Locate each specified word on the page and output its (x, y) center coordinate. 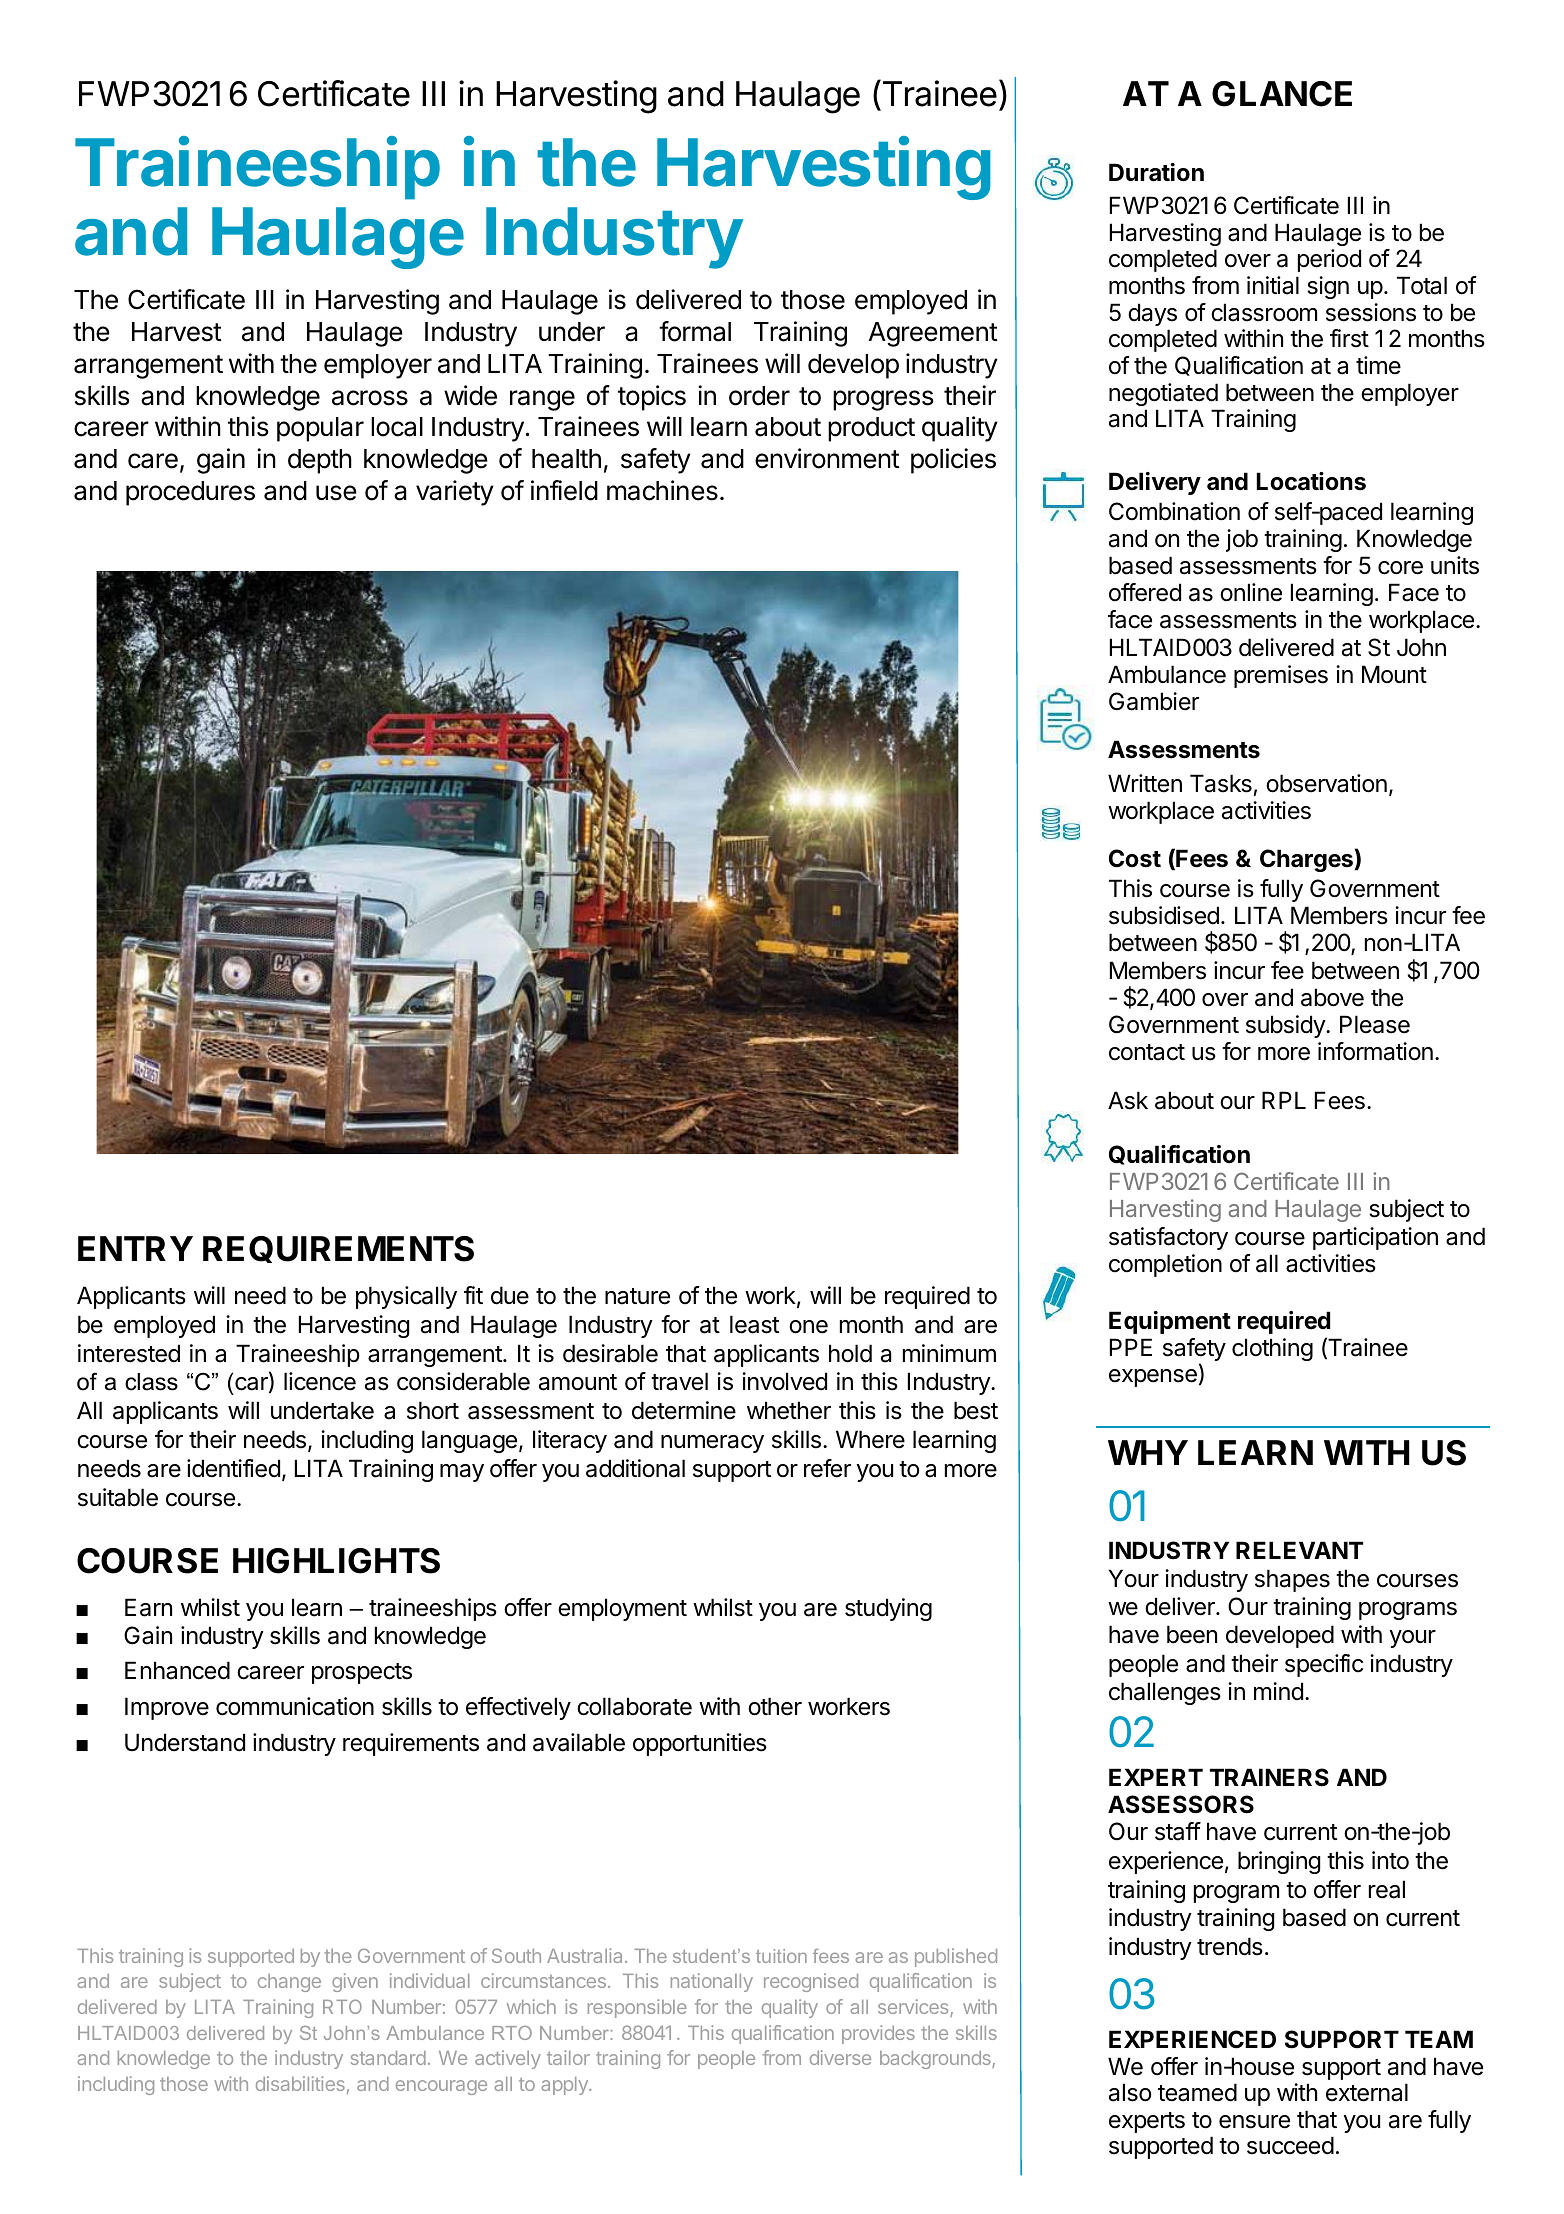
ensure (1254, 2122)
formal (695, 331)
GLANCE (1282, 94)
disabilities (300, 2083)
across (370, 398)
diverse (840, 2057)
